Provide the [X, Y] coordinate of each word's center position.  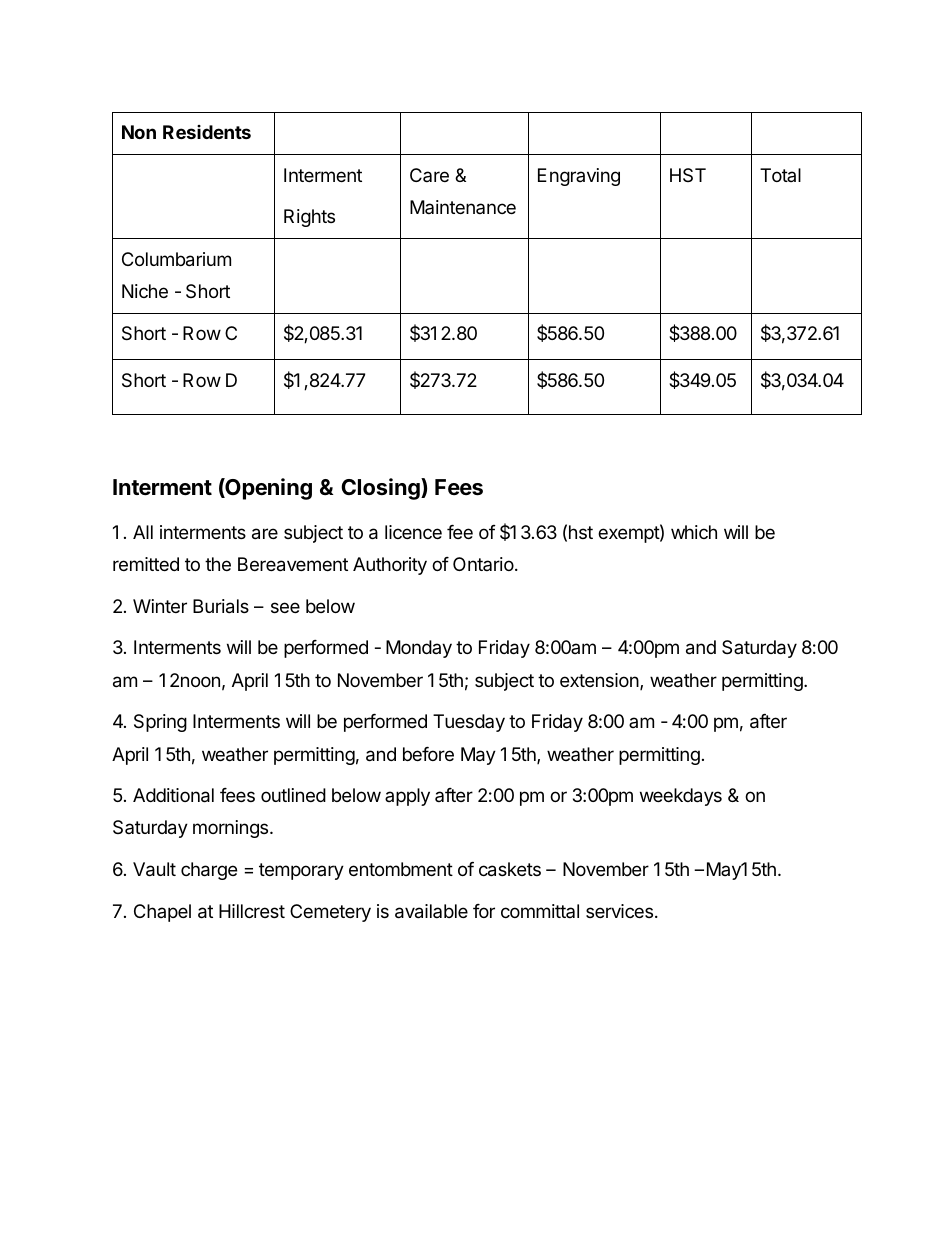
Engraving [579, 177]
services [621, 911]
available [431, 911]
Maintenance [463, 207]
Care [429, 175]
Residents [207, 132]
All [143, 532]
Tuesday [469, 723]
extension [600, 681]
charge [209, 871]
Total [780, 175]
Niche [145, 291]
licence [413, 532]
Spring [160, 723]
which [694, 532]
